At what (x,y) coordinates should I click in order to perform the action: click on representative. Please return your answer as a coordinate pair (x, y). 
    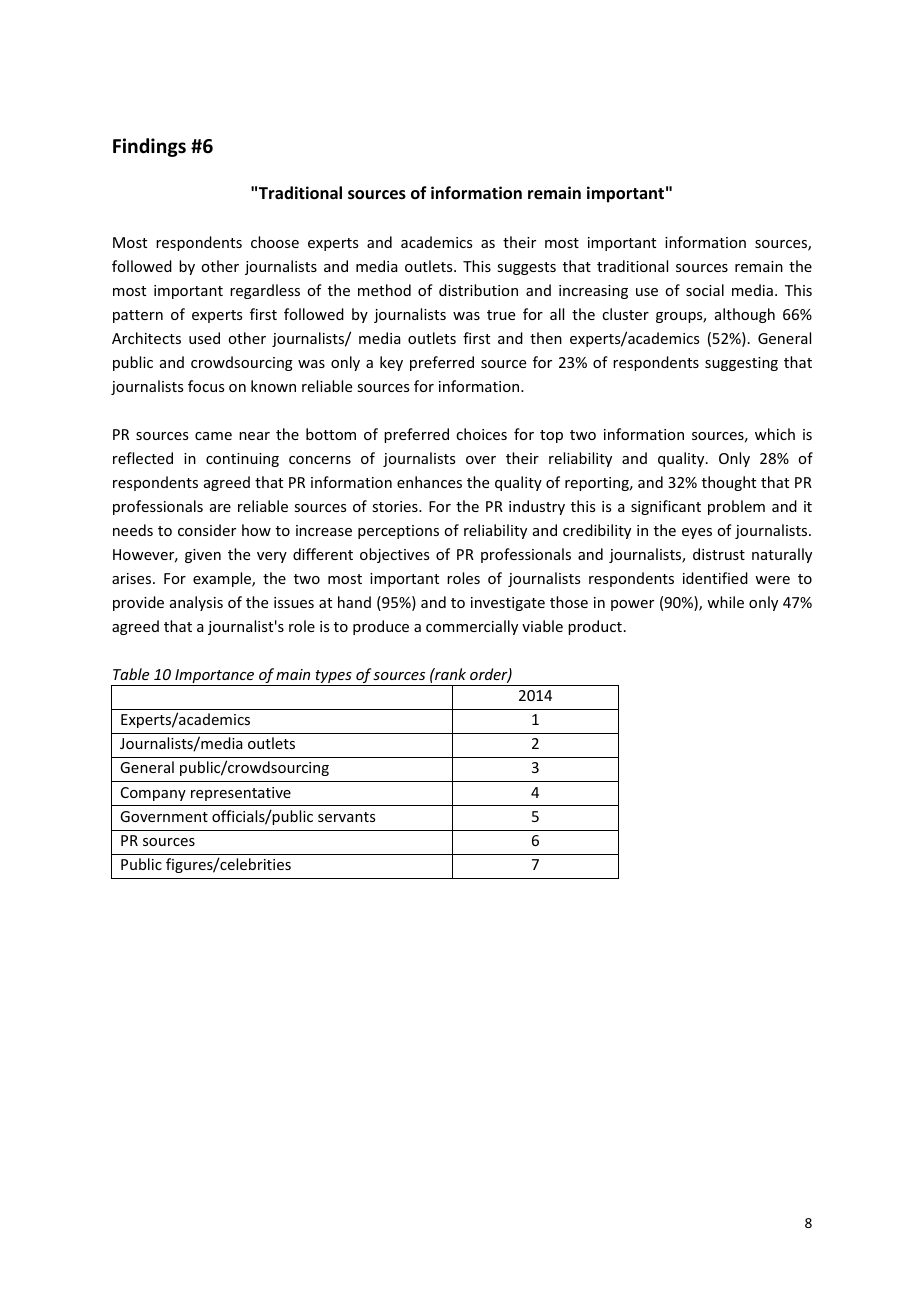
    Looking at the image, I should click on (241, 794).
